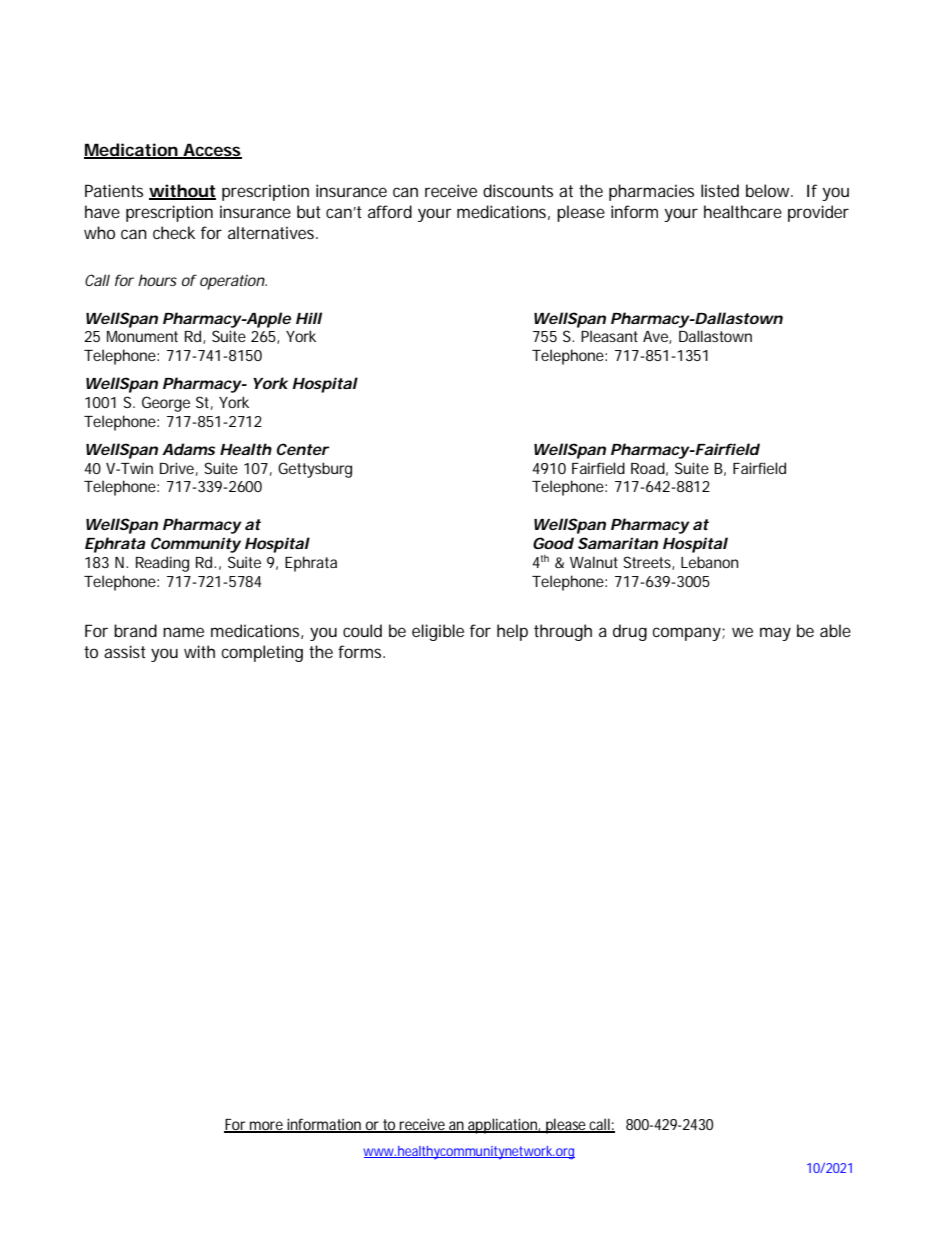  What do you see at coordinates (211, 150) in the screenshot?
I see `Access` at bounding box center [211, 150].
